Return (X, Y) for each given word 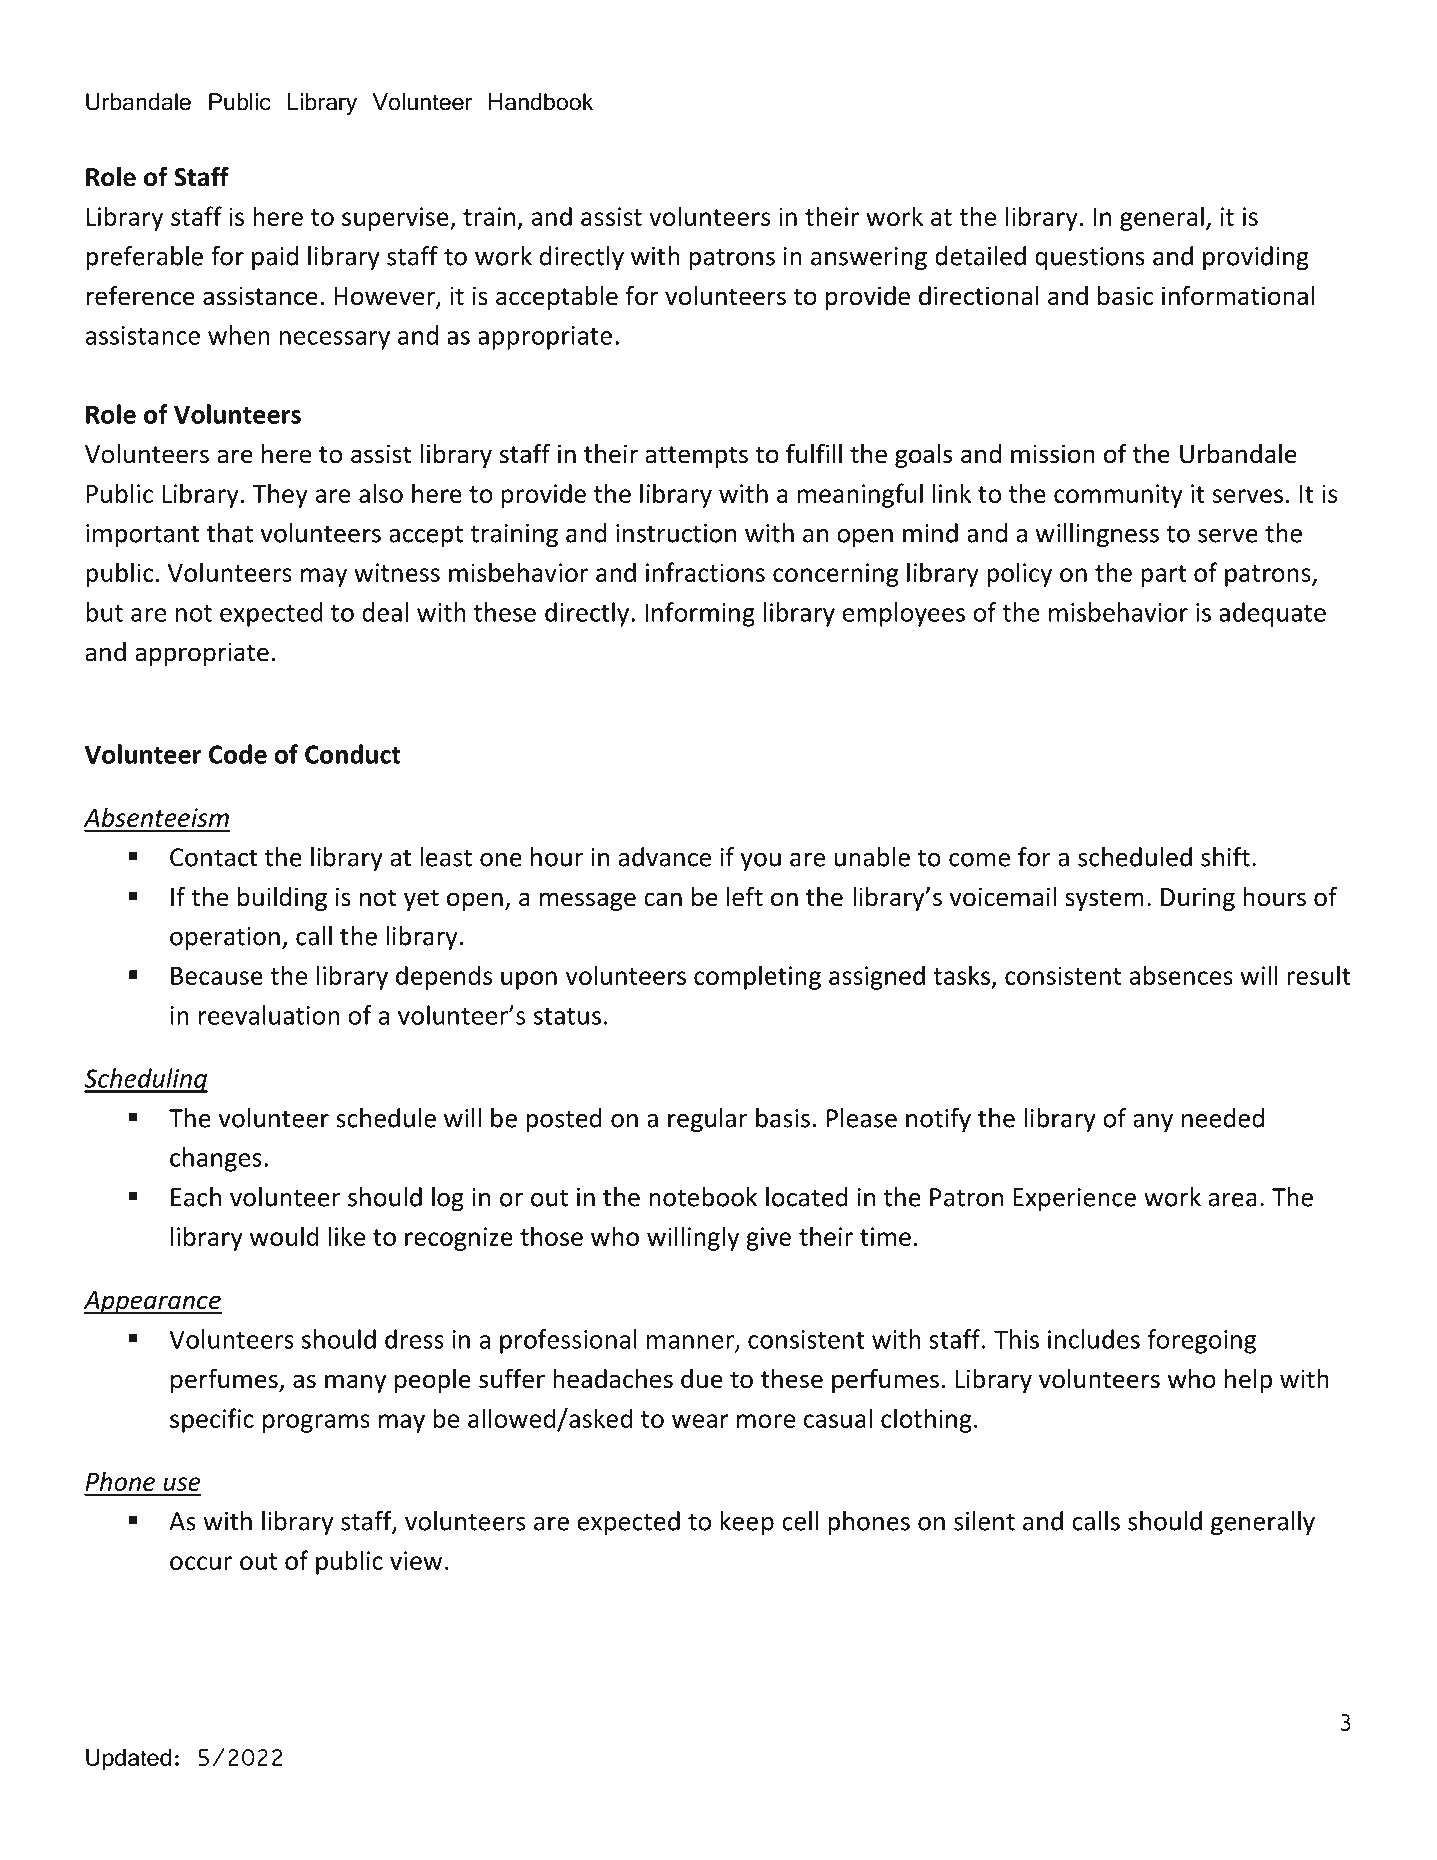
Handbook (541, 102)
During (1198, 899)
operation (225, 939)
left (745, 896)
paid (275, 258)
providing (1256, 258)
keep (747, 1523)
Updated (128, 1760)
